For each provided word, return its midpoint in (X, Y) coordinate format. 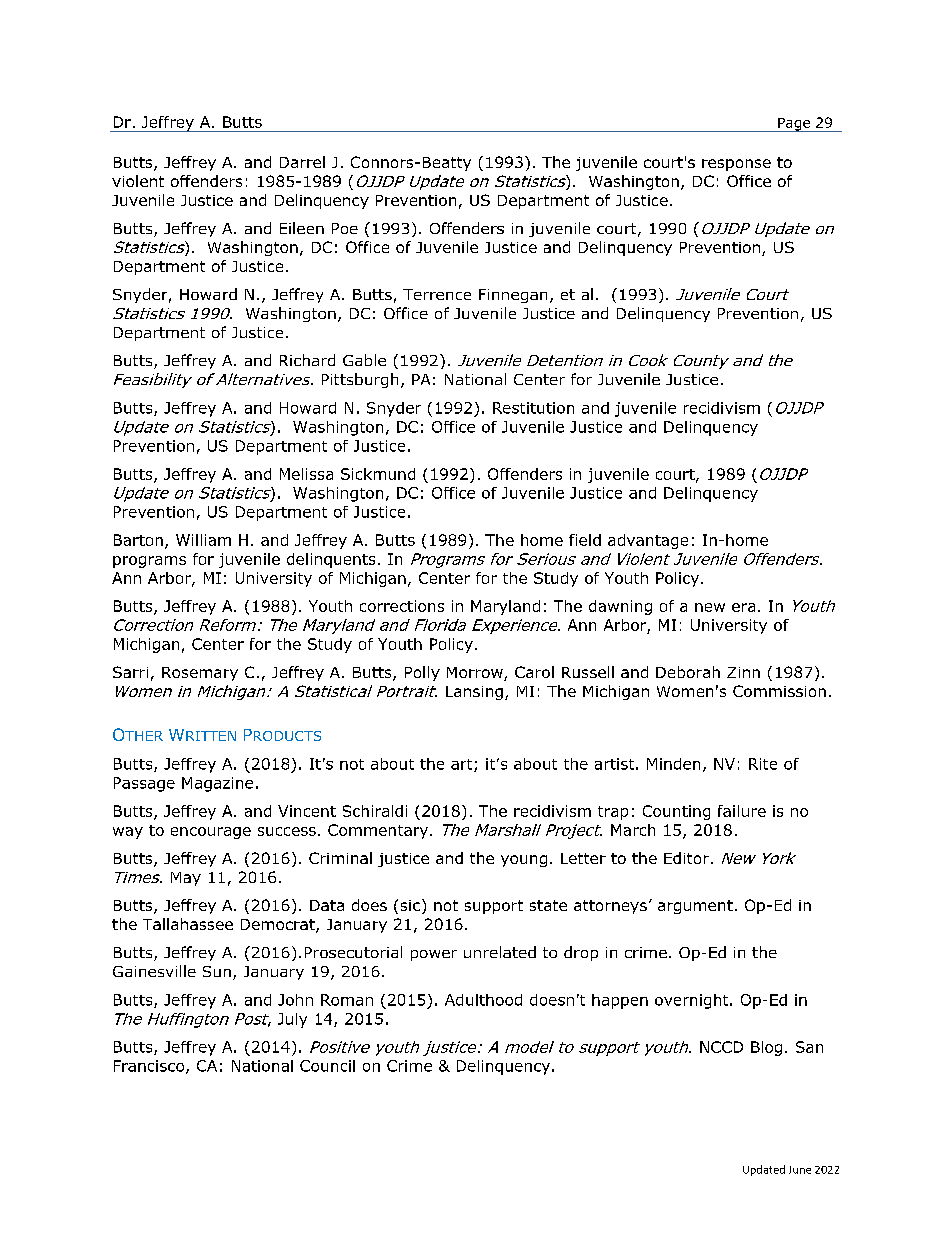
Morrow (476, 674)
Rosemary (200, 674)
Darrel (302, 162)
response (736, 165)
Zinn (743, 672)
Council (327, 1066)
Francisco (150, 1067)
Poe (345, 228)
